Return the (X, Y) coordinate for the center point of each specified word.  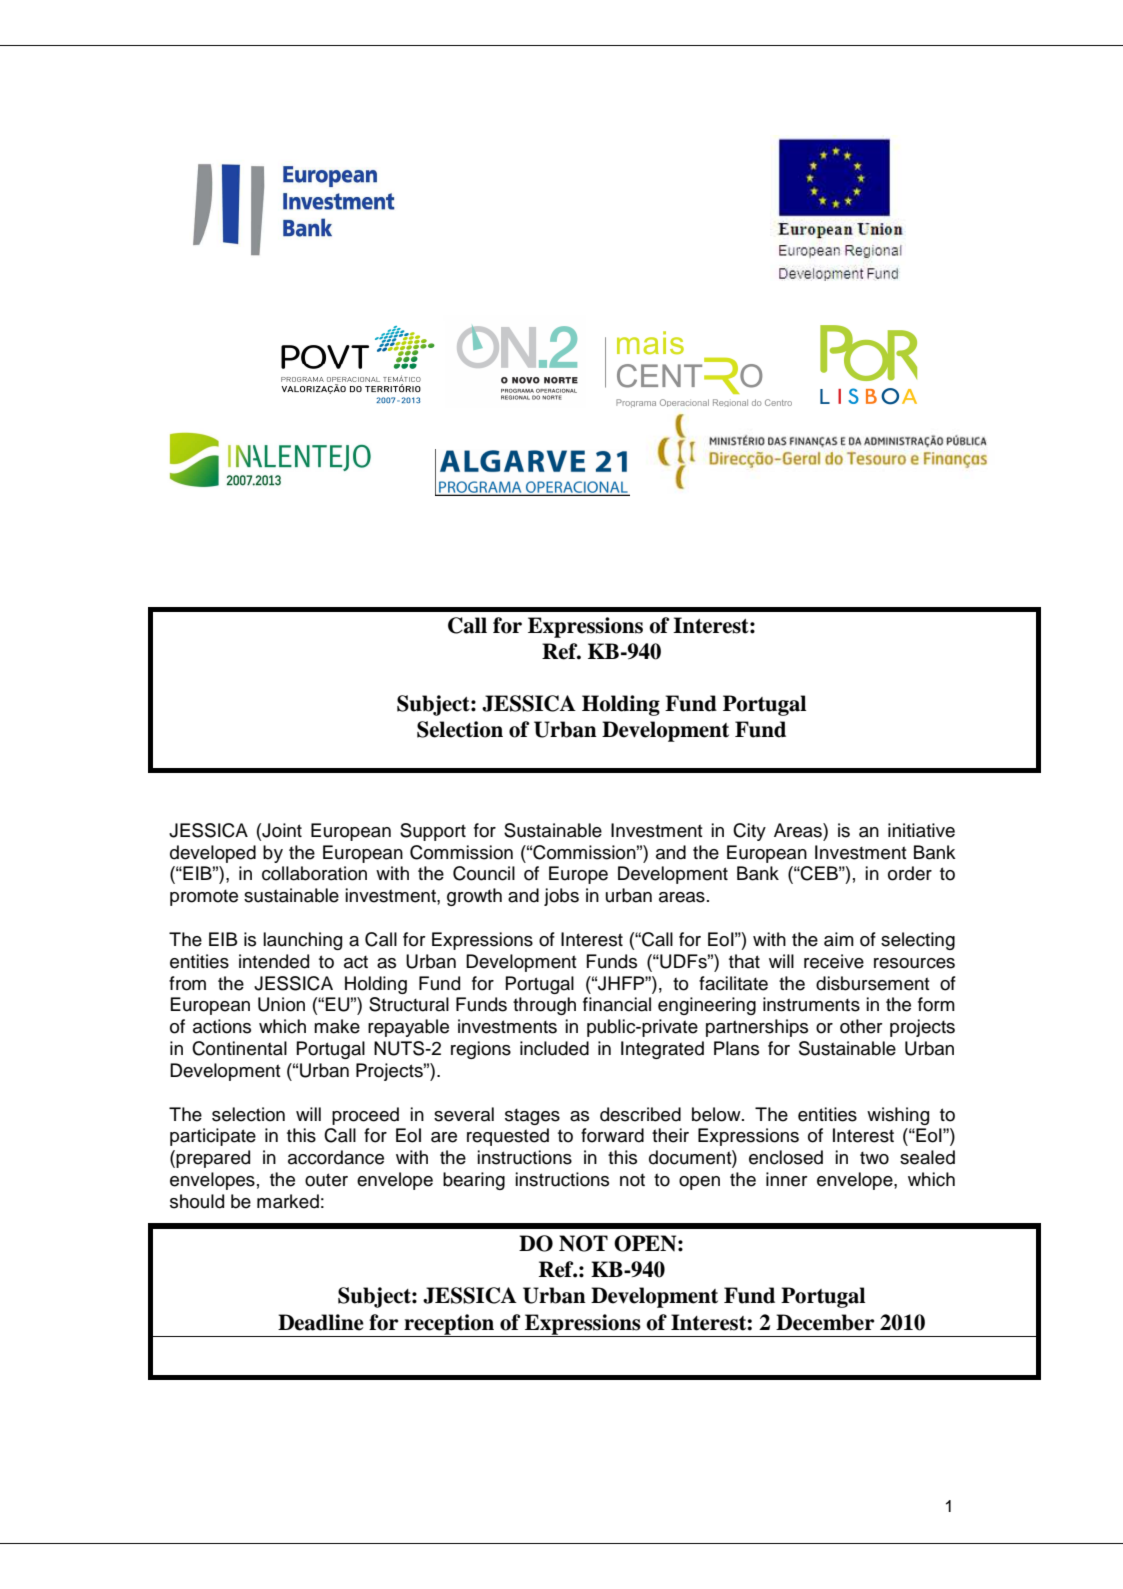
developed (213, 854)
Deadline (321, 1322)
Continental (239, 1048)
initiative (921, 830)
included (554, 1048)
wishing (898, 1116)
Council (484, 873)
